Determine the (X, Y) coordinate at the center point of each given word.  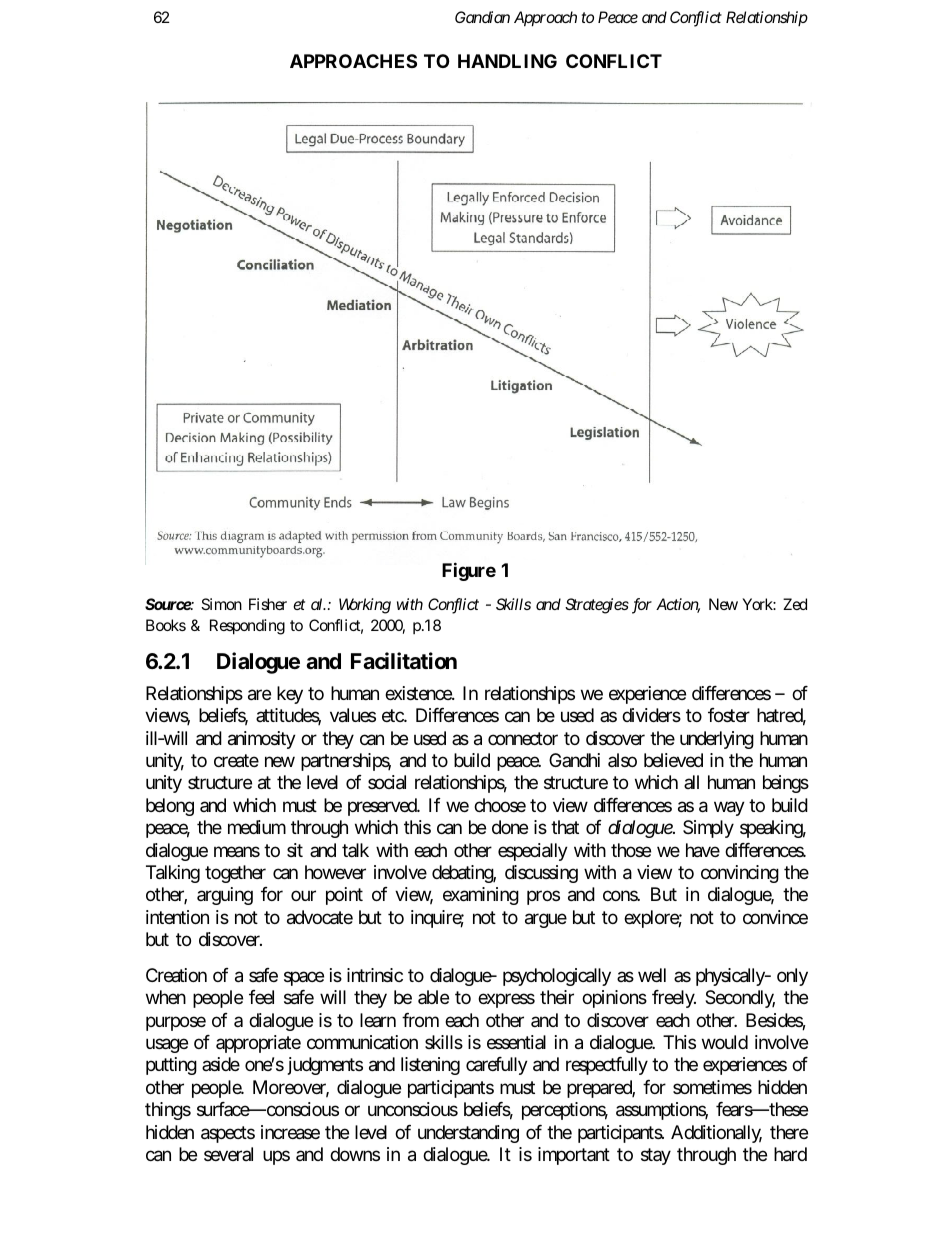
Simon (221, 604)
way (729, 808)
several (228, 1154)
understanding (468, 1134)
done (510, 827)
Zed (795, 604)
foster (729, 715)
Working (365, 606)
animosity (262, 740)
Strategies (597, 606)
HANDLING (507, 61)
